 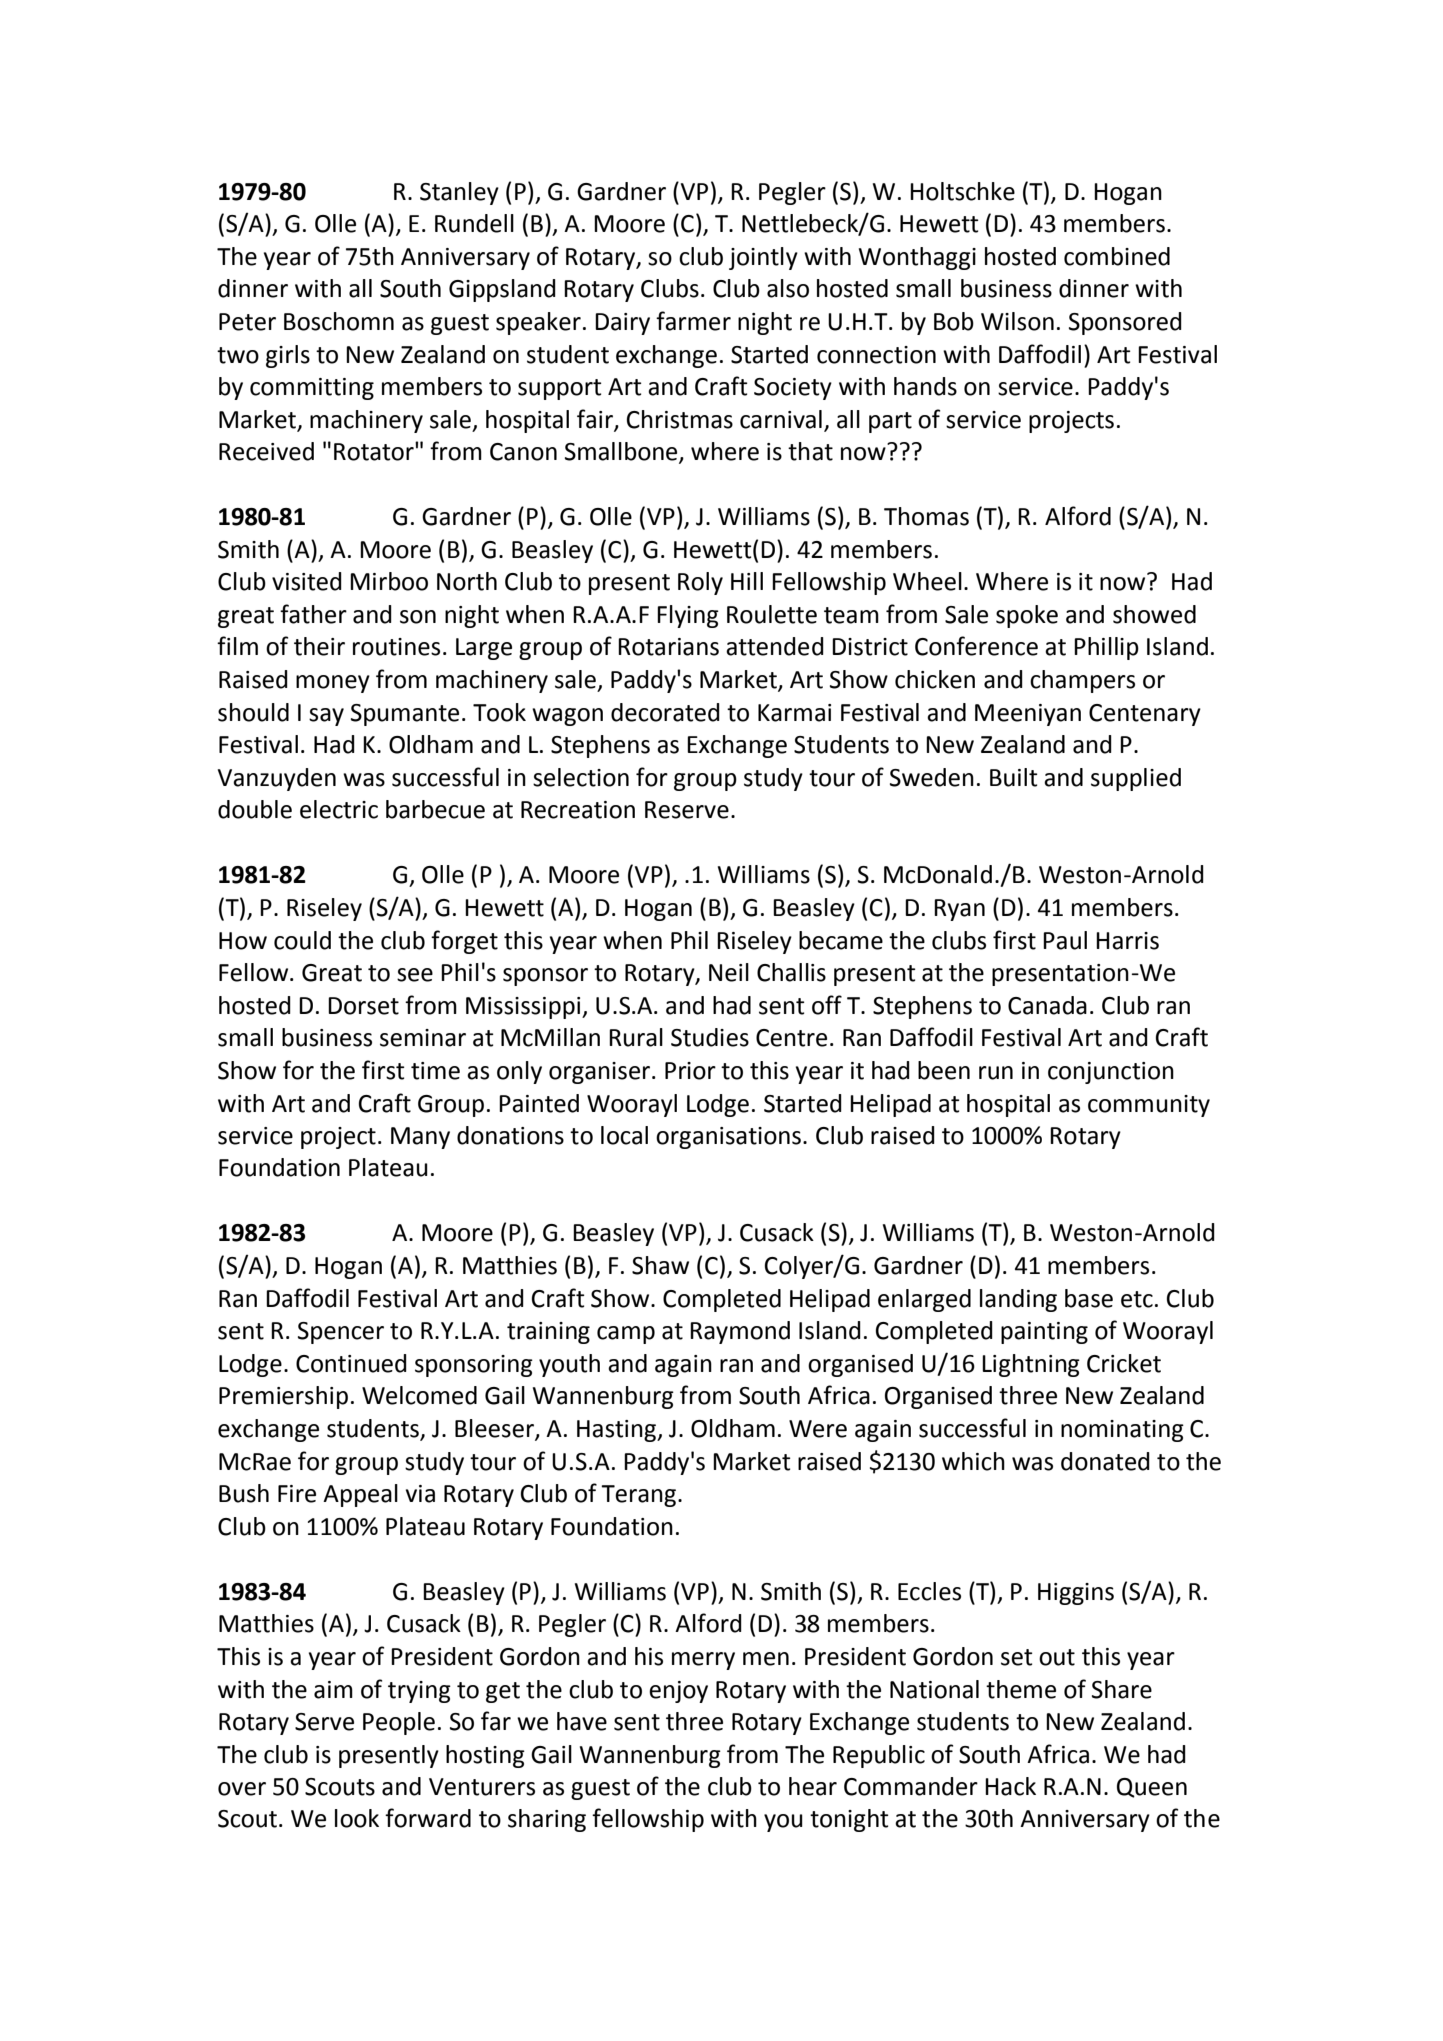 I want to click on enjoy, so click(x=678, y=1692).
